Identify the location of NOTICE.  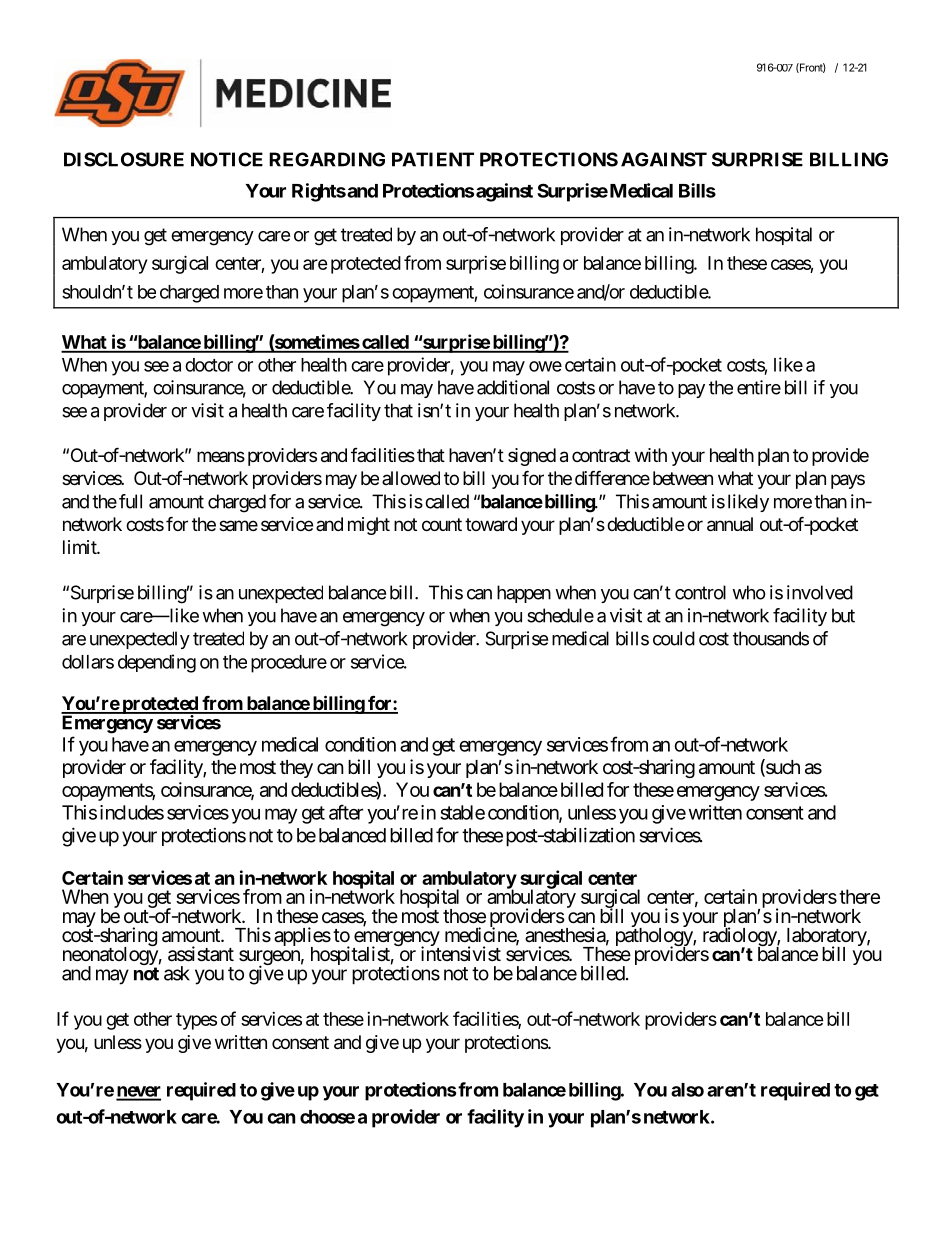
(227, 159).
